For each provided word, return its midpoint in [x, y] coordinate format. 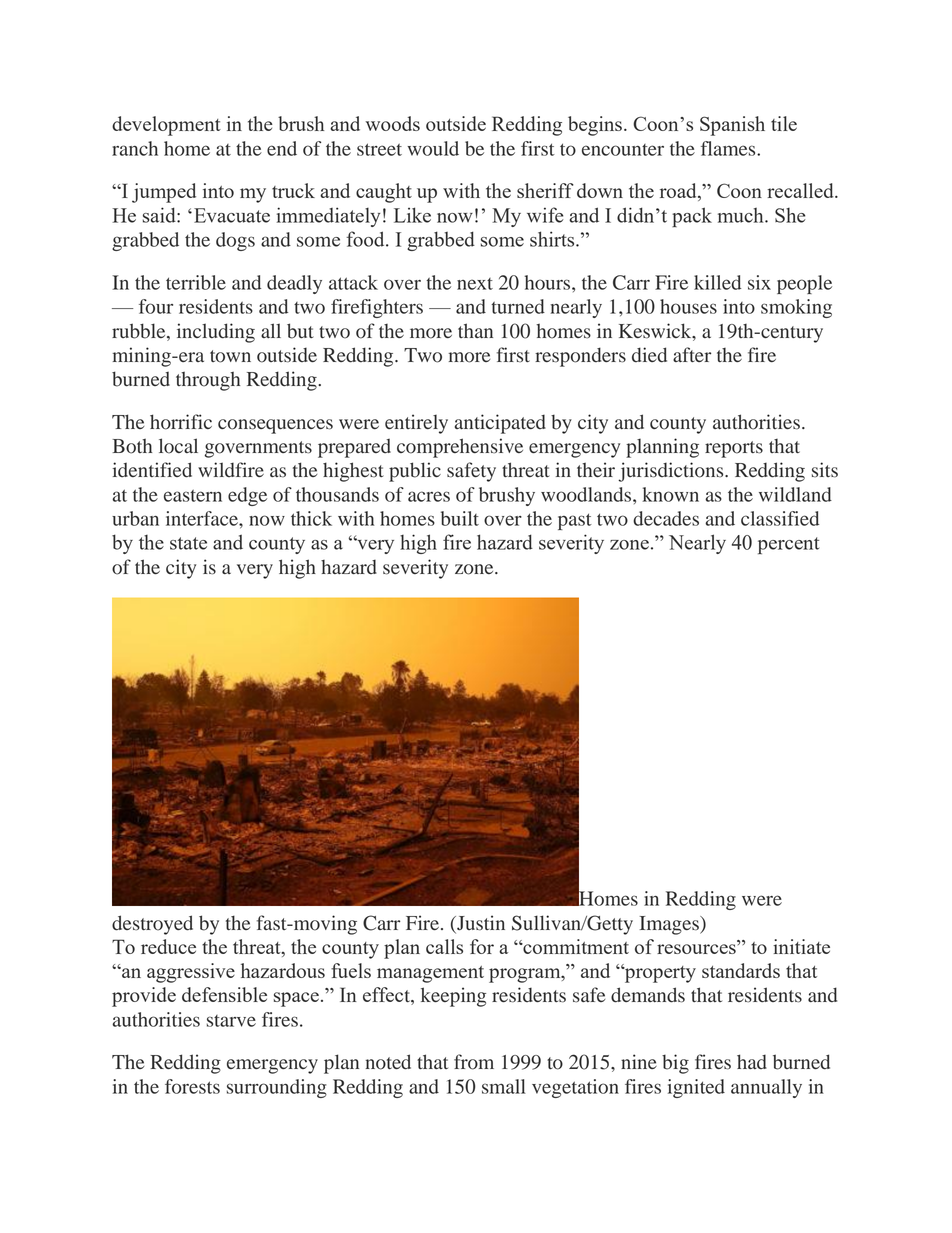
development [166, 126]
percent [788, 545]
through [208, 381]
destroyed [152, 925]
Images [670, 925]
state [188, 543]
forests [192, 1086]
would [433, 148]
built [460, 518]
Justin [480, 923]
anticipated [500, 424]
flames [729, 148]
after [692, 354]
